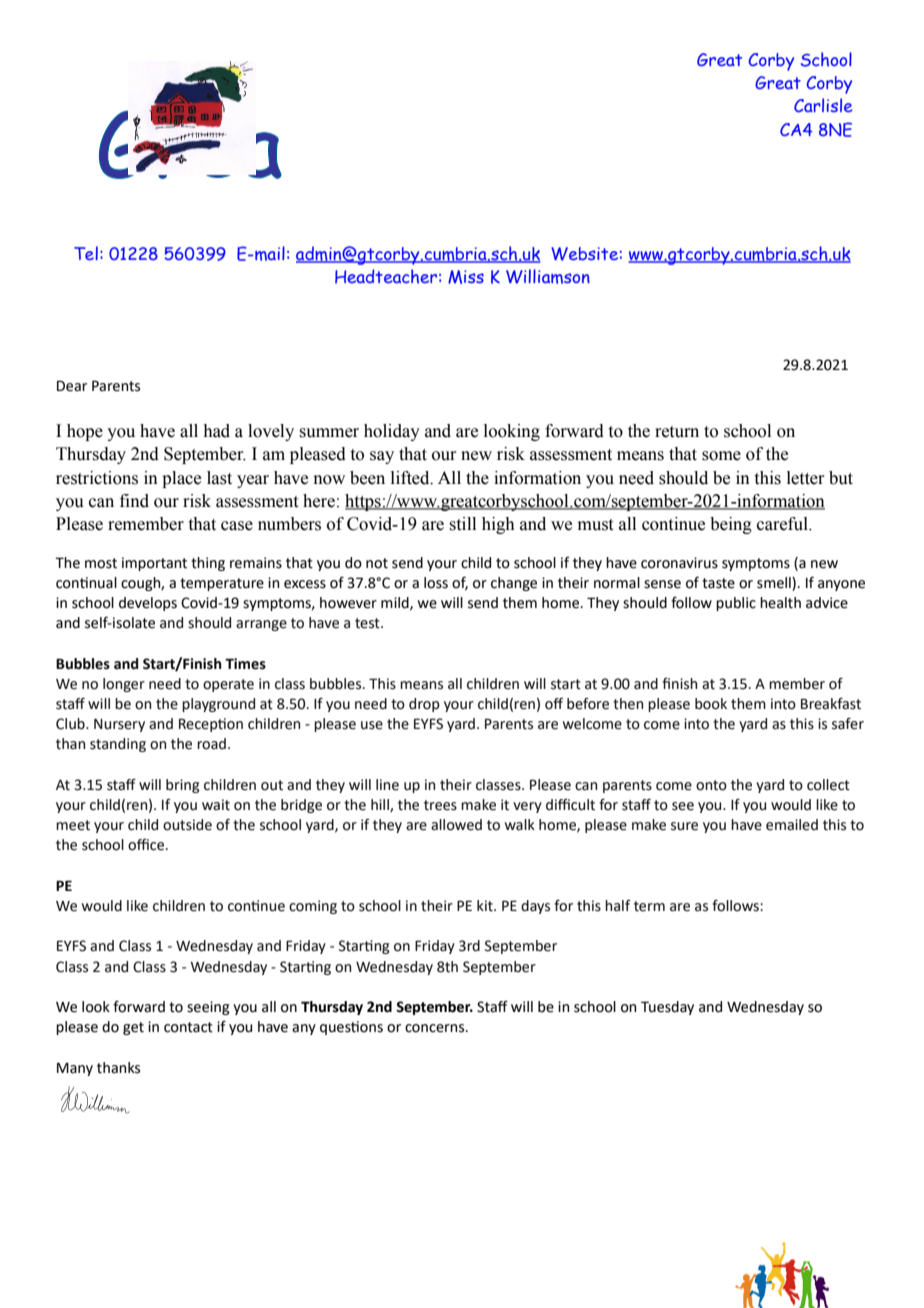 This image has height=1308, width=924. What do you see at coordinates (711, 704) in the image?
I see `book` at bounding box center [711, 704].
